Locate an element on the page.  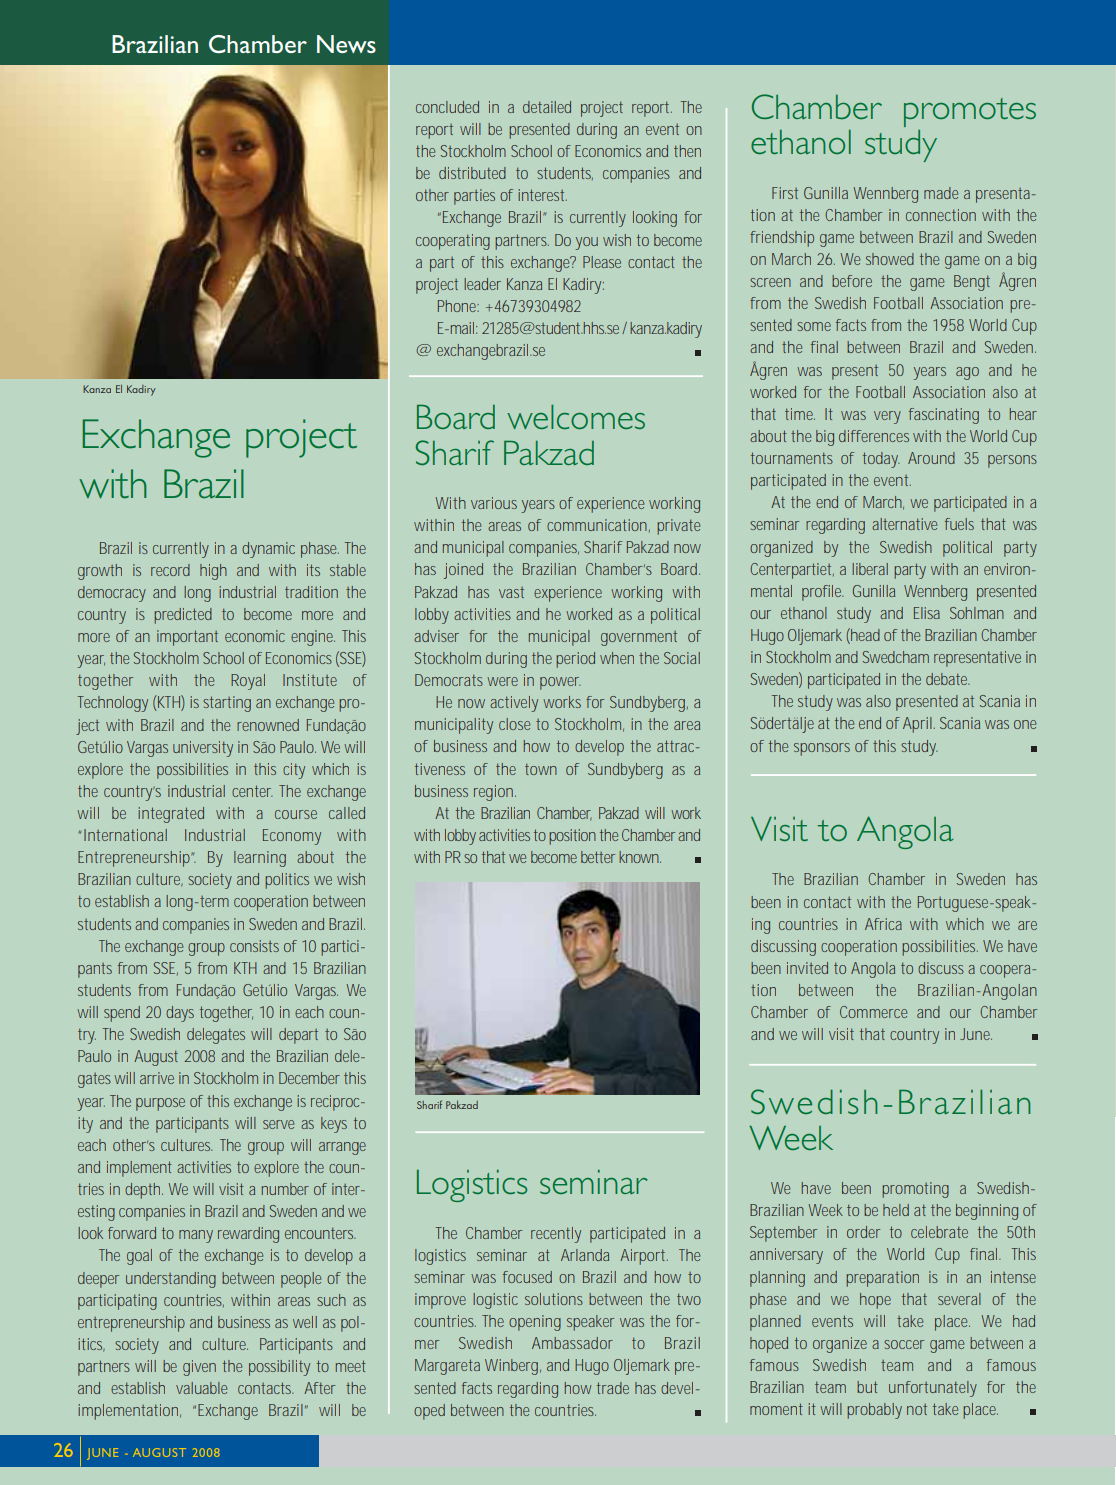
promotes is located at coordinates (970, 112).
